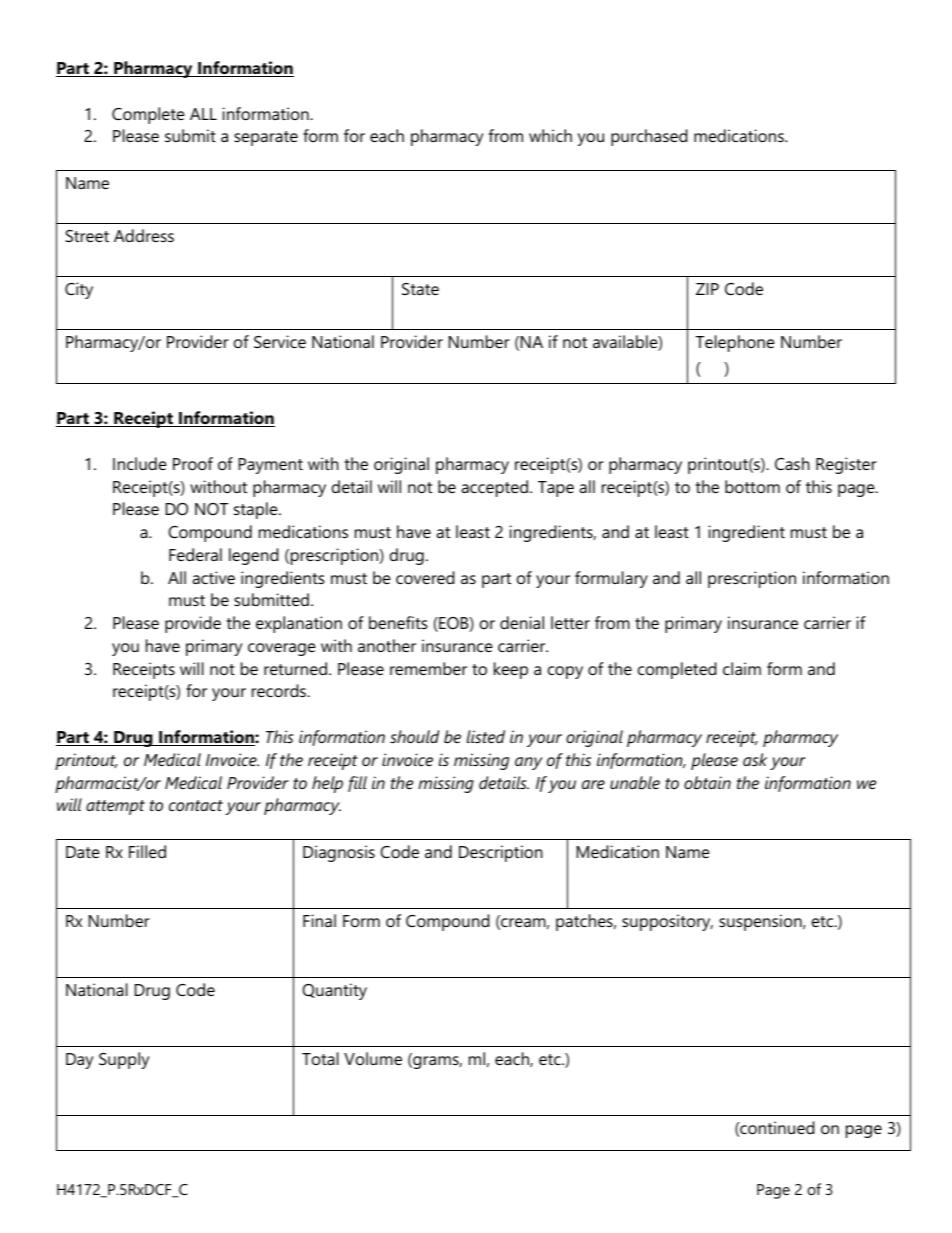 Image resolution: width=952 pixels, height=1233 pixels. Describe the element at coordinates (280, 341) in the screenshot. I see `Service` at that location.
